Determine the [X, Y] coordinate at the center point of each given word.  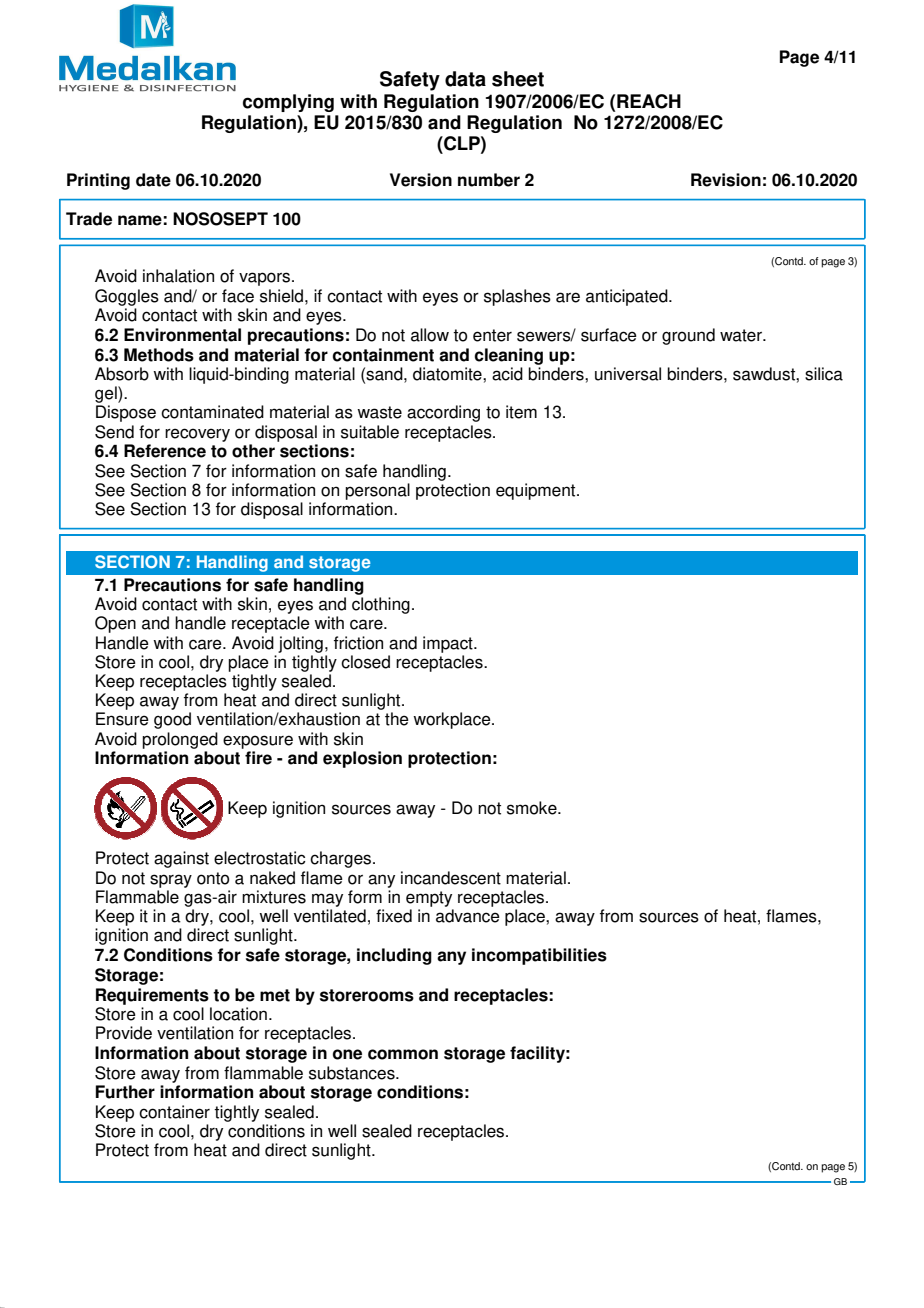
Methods [159, 355]
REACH [649, 101]
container [174, 1112]
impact [449, 644]
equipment [537, 491]
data [465, 79]
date [153, 180]
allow [430, 335]
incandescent [451, 878]
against [181, 859]
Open [115, 624]
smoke [533, 808]
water [742, 335]
